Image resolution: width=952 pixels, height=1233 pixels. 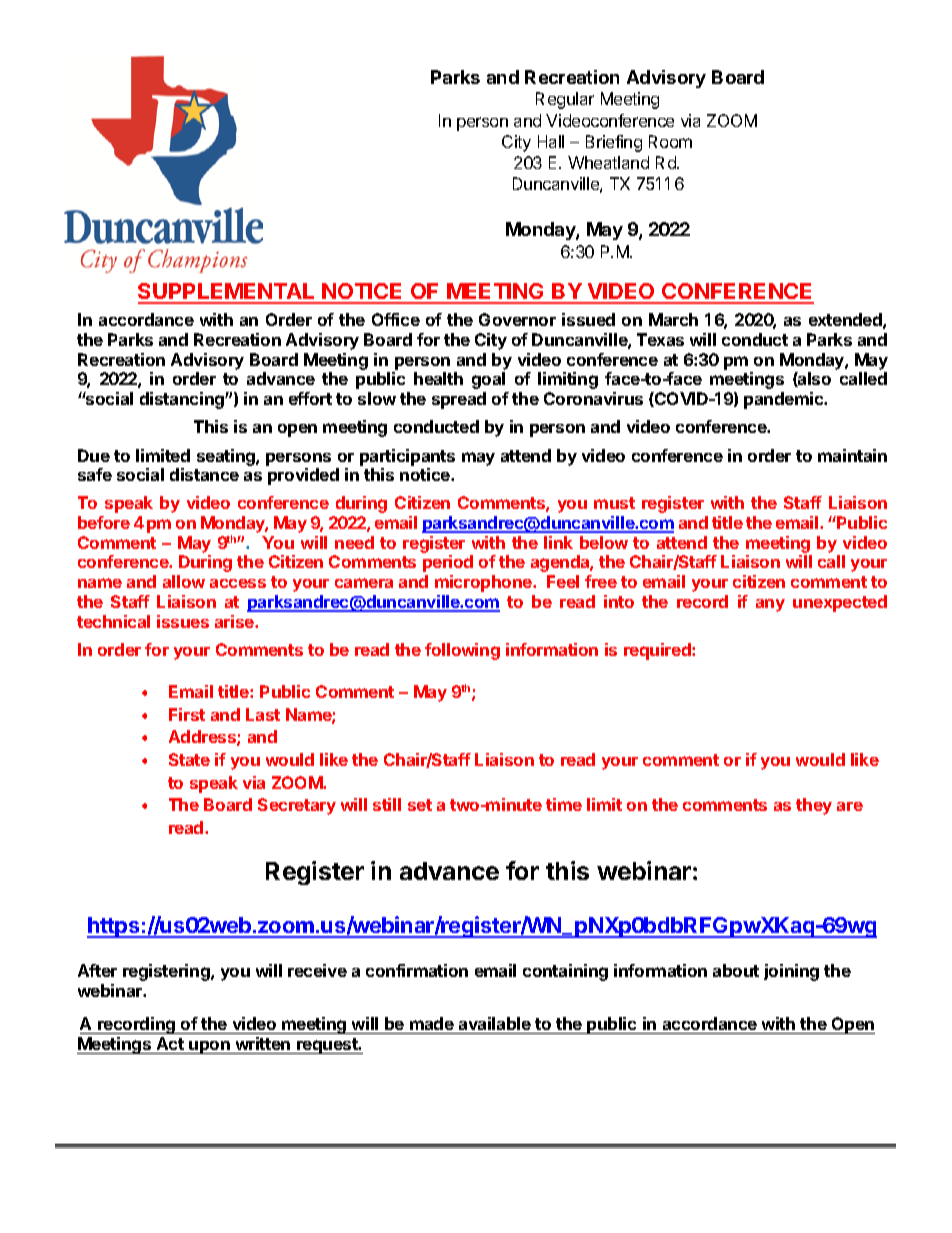 I want to click on pandemic, so click(x=785, y=400).
